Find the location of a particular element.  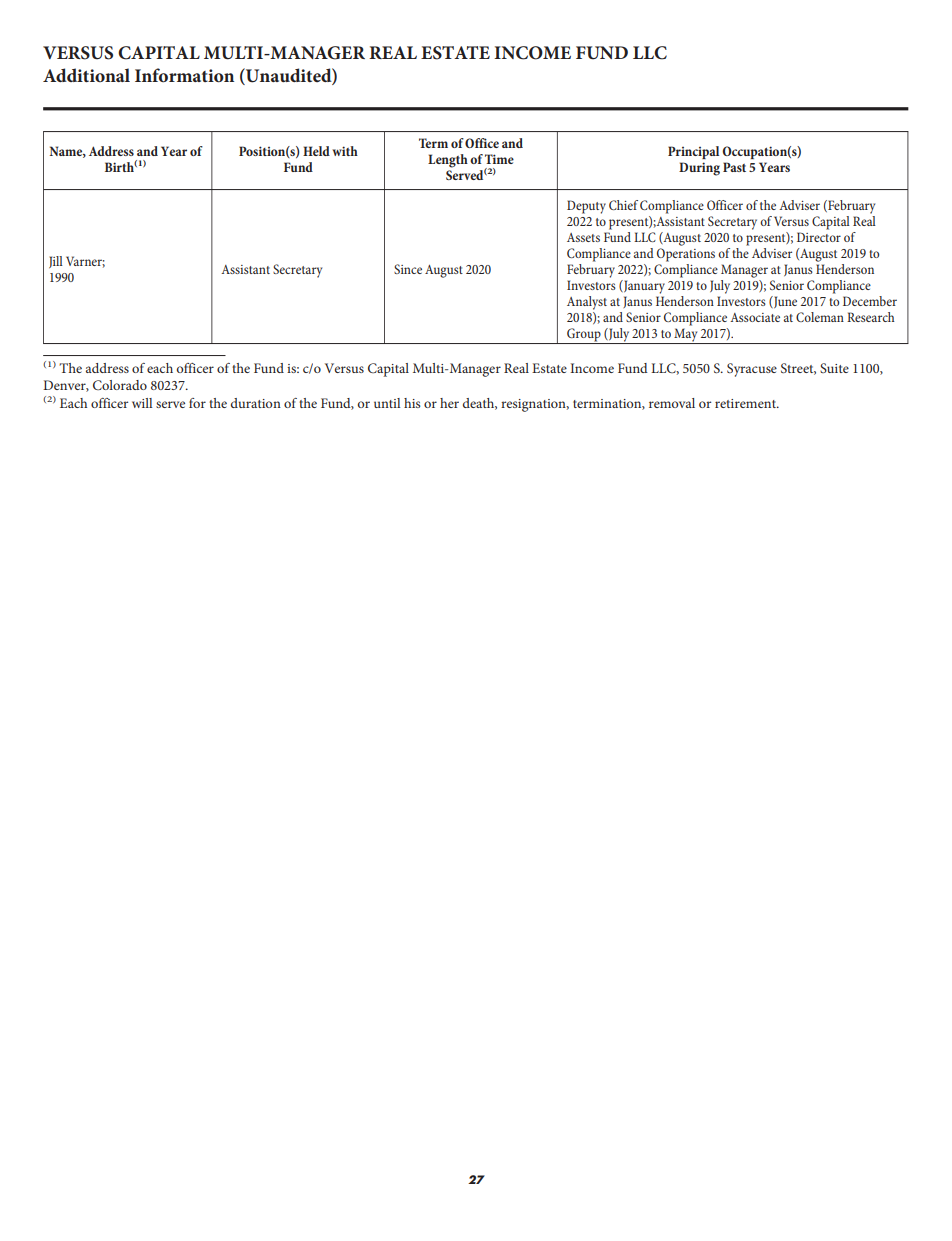

Colorado is located at coordinates (120, 385).
